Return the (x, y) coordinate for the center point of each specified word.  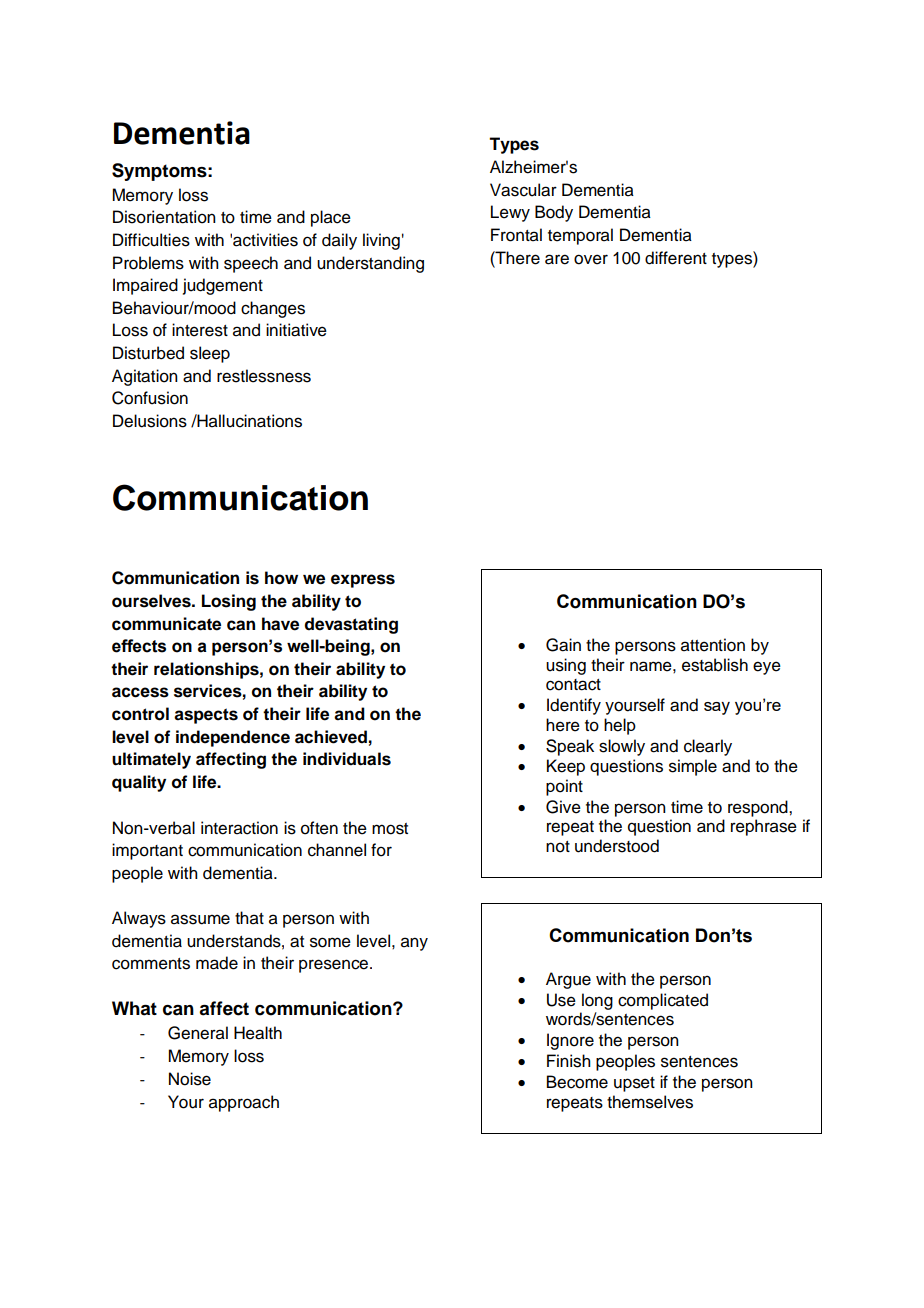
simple (693, 767)
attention (713, 645)
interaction (239, 828)
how (281, 578)
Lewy (510, 213)
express (363, 581)
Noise (190, 1079)
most (390, 829)
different (676, 258)
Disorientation (164, 217)
